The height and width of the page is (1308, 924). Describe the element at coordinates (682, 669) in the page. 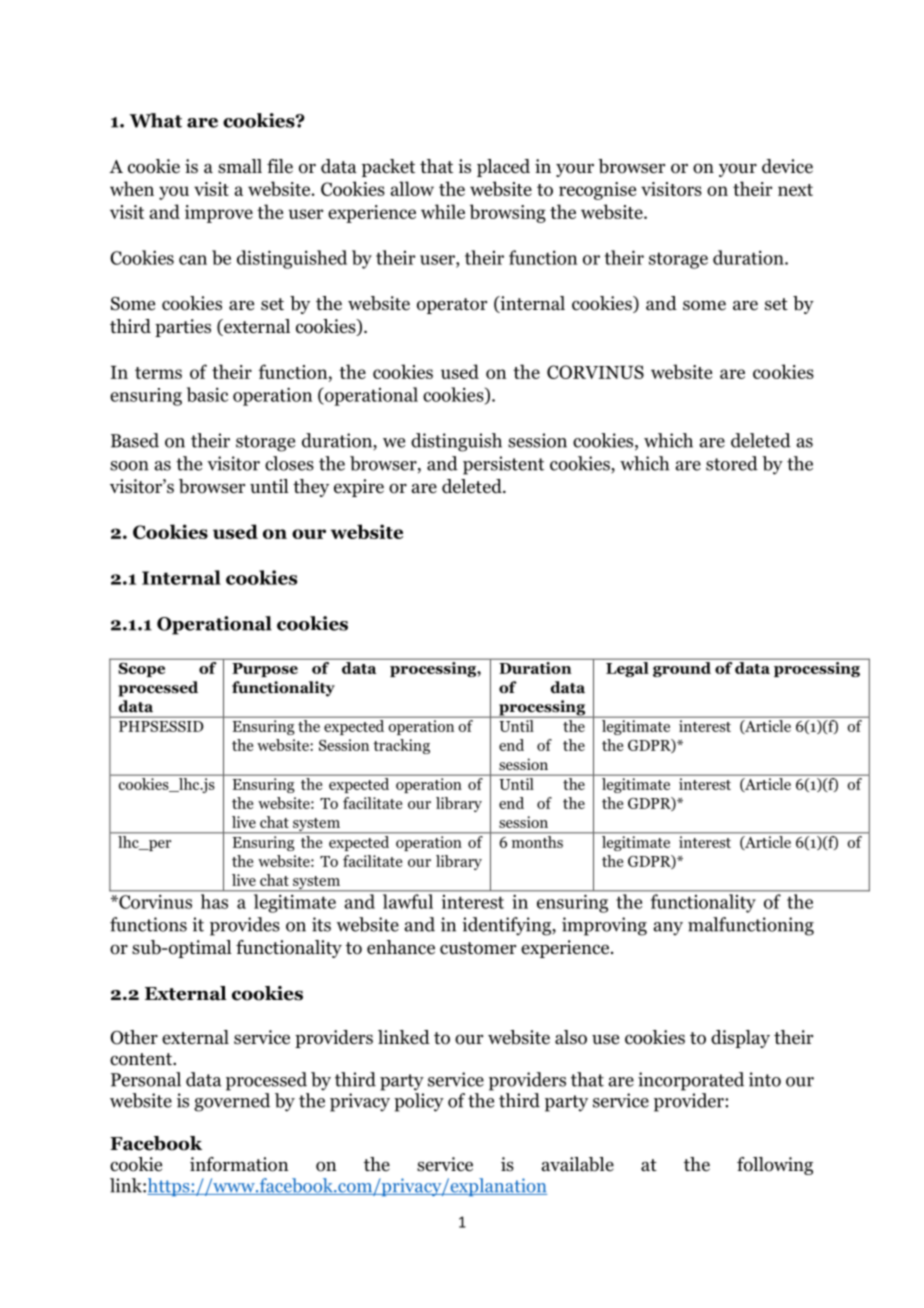

I see `ground` at that location.
